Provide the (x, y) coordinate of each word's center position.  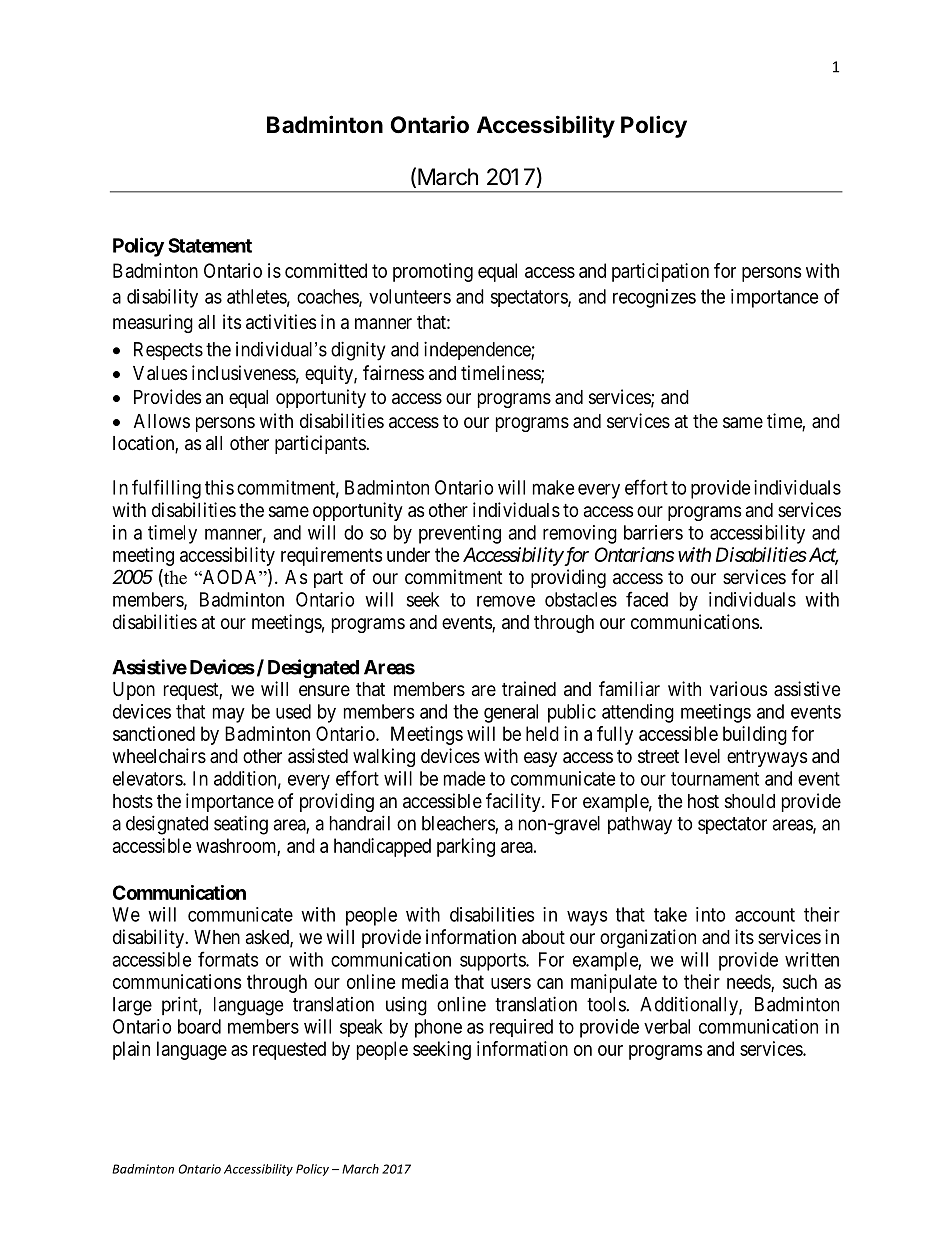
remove (506, 601)
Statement (210, 245)
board (199, 1026)
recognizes (654, 298)
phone (438, 1028)
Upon (134, 691)
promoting (433, 272)
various (738, 689)
